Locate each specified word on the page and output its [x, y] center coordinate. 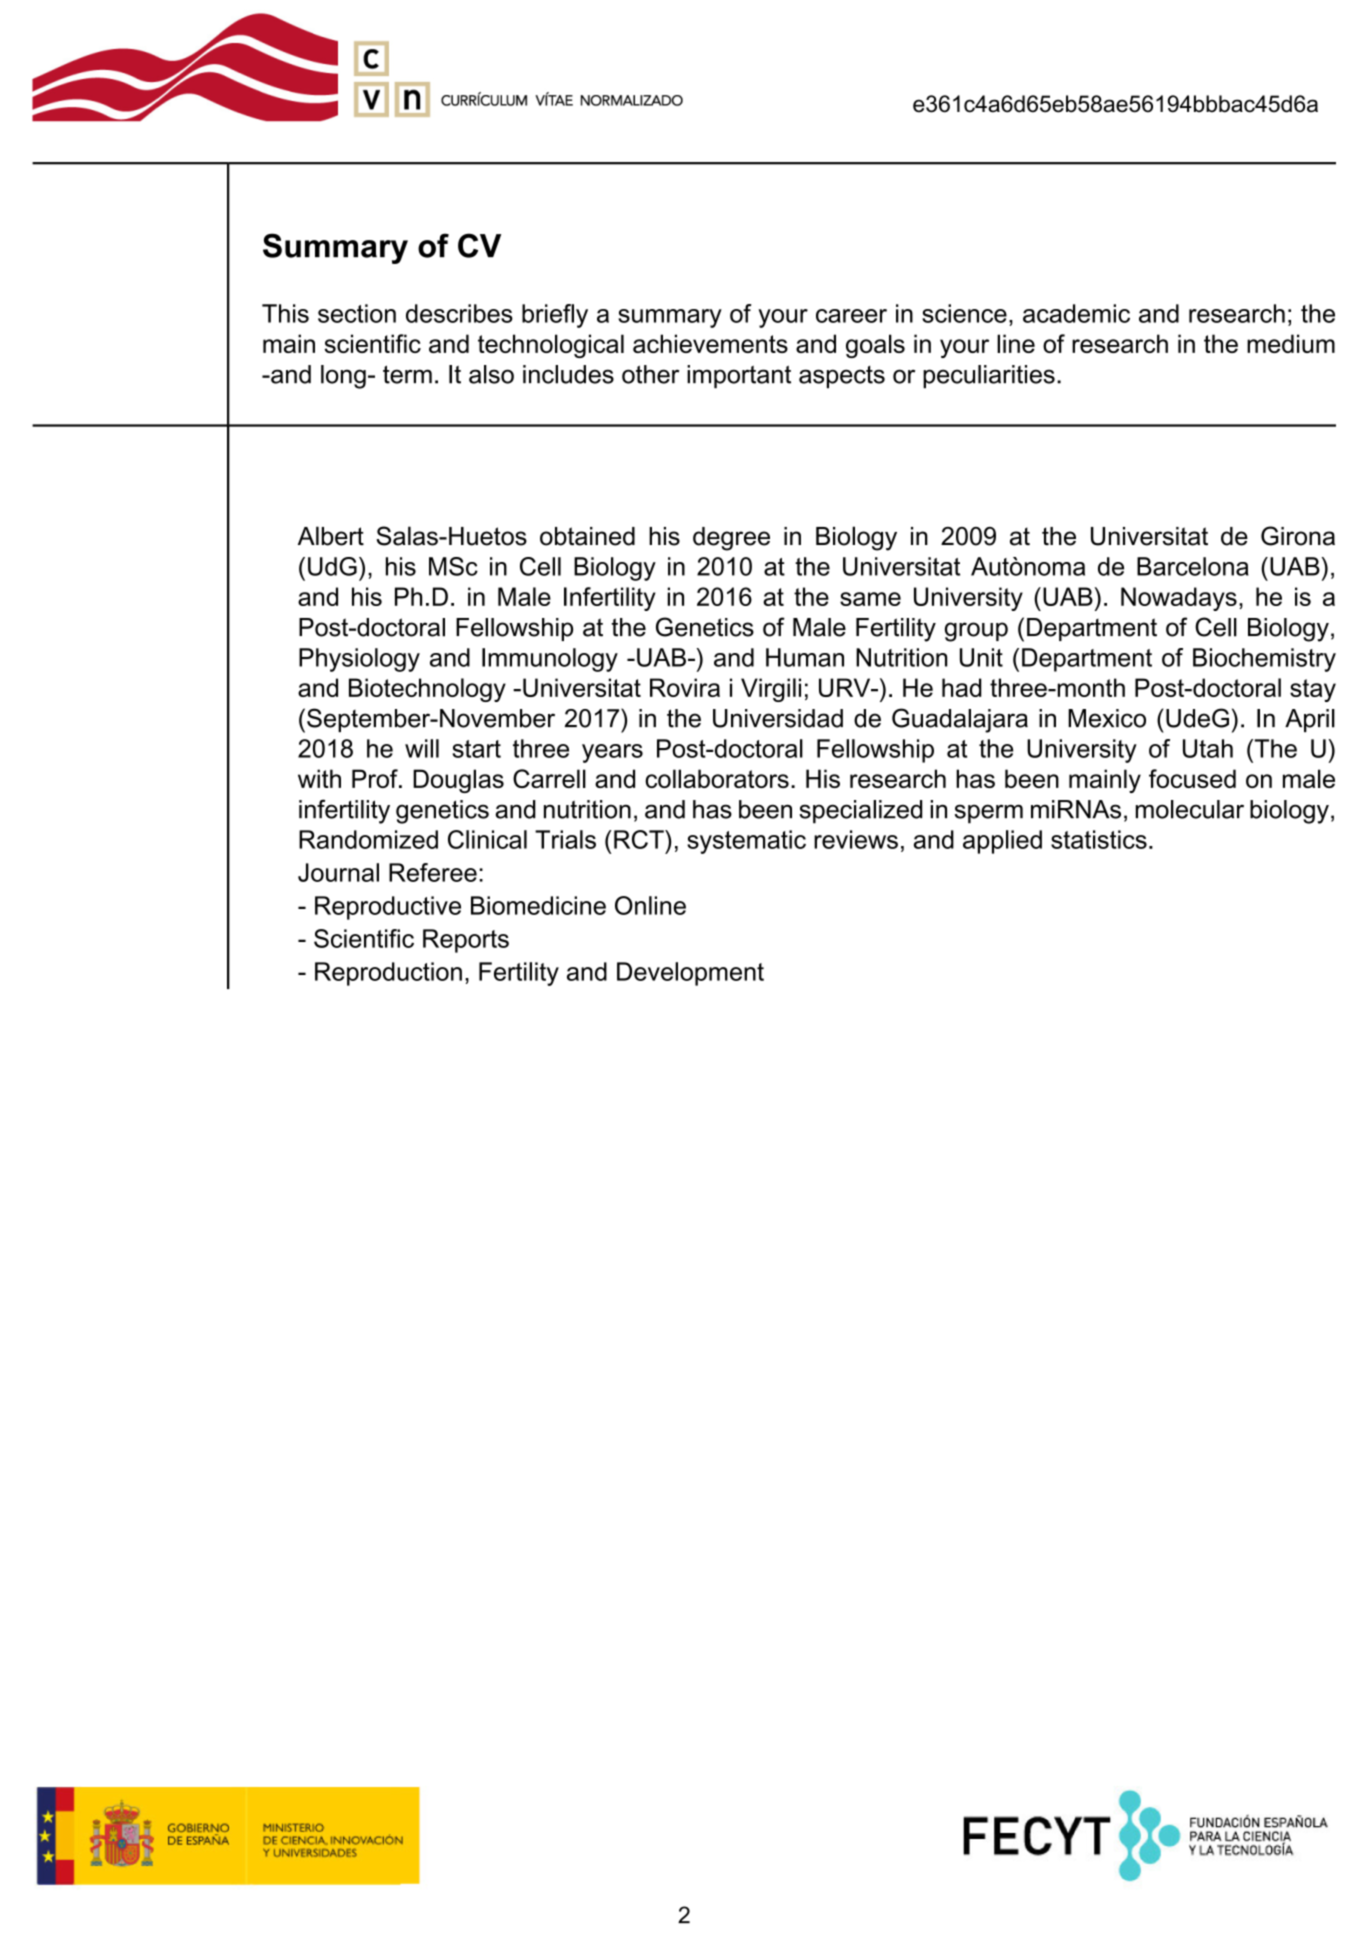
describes [459, 313]
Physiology [359, 660]
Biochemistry [1264, 660]
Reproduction [388, 974]
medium [1291, 343]
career [851, 316]
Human [805, 657]
